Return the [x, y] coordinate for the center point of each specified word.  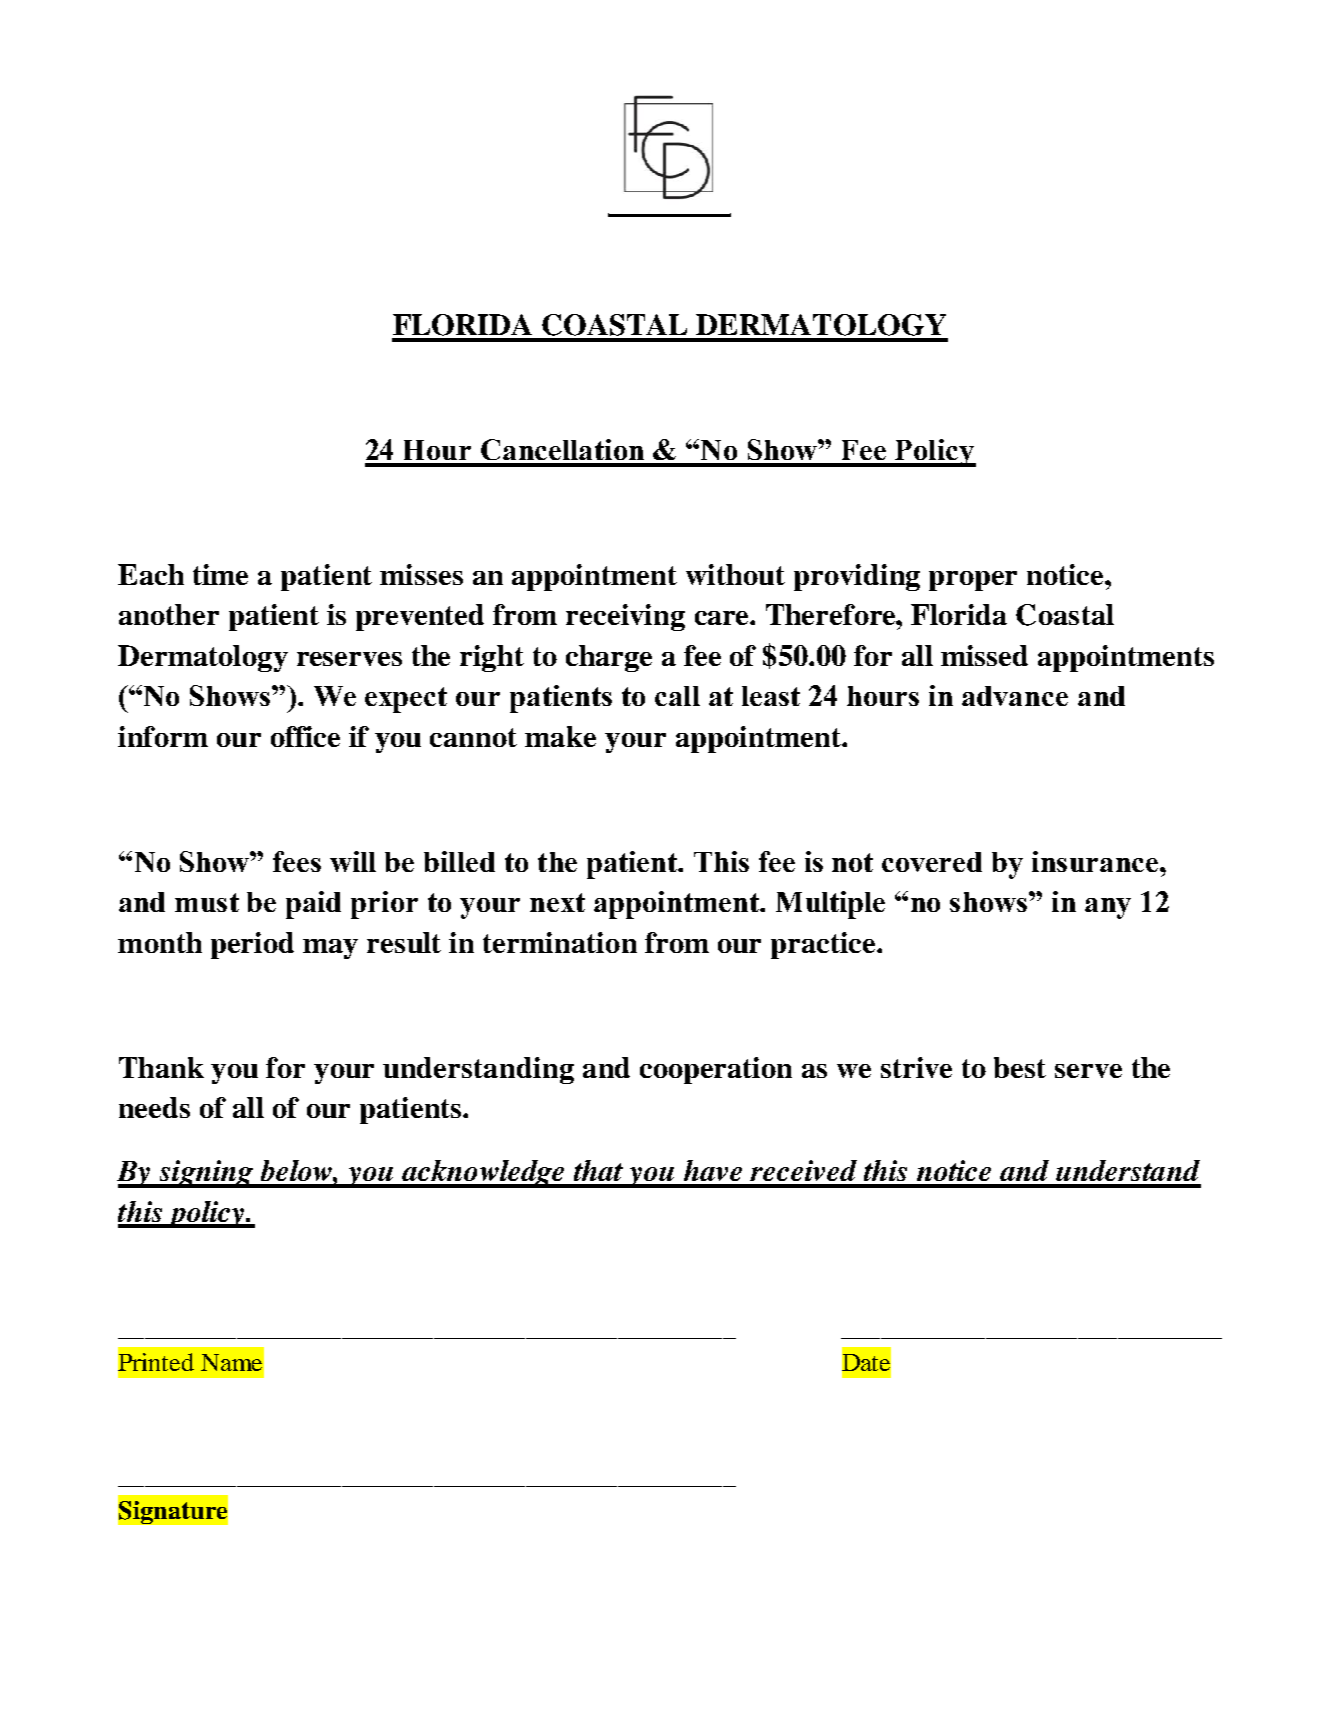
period [252, 945]
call [677, 696]
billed [459, 861]
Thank [161, 1067]
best [1020, 1067]
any [1108, 908]
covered [932, 862]
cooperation [716, 1070]
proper [973, 581]
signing [206, 1174]
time [220, 574]
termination [560, 942]
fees [297, 861]
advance [1015, 696]
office [305, 736]
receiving [625, 617]
